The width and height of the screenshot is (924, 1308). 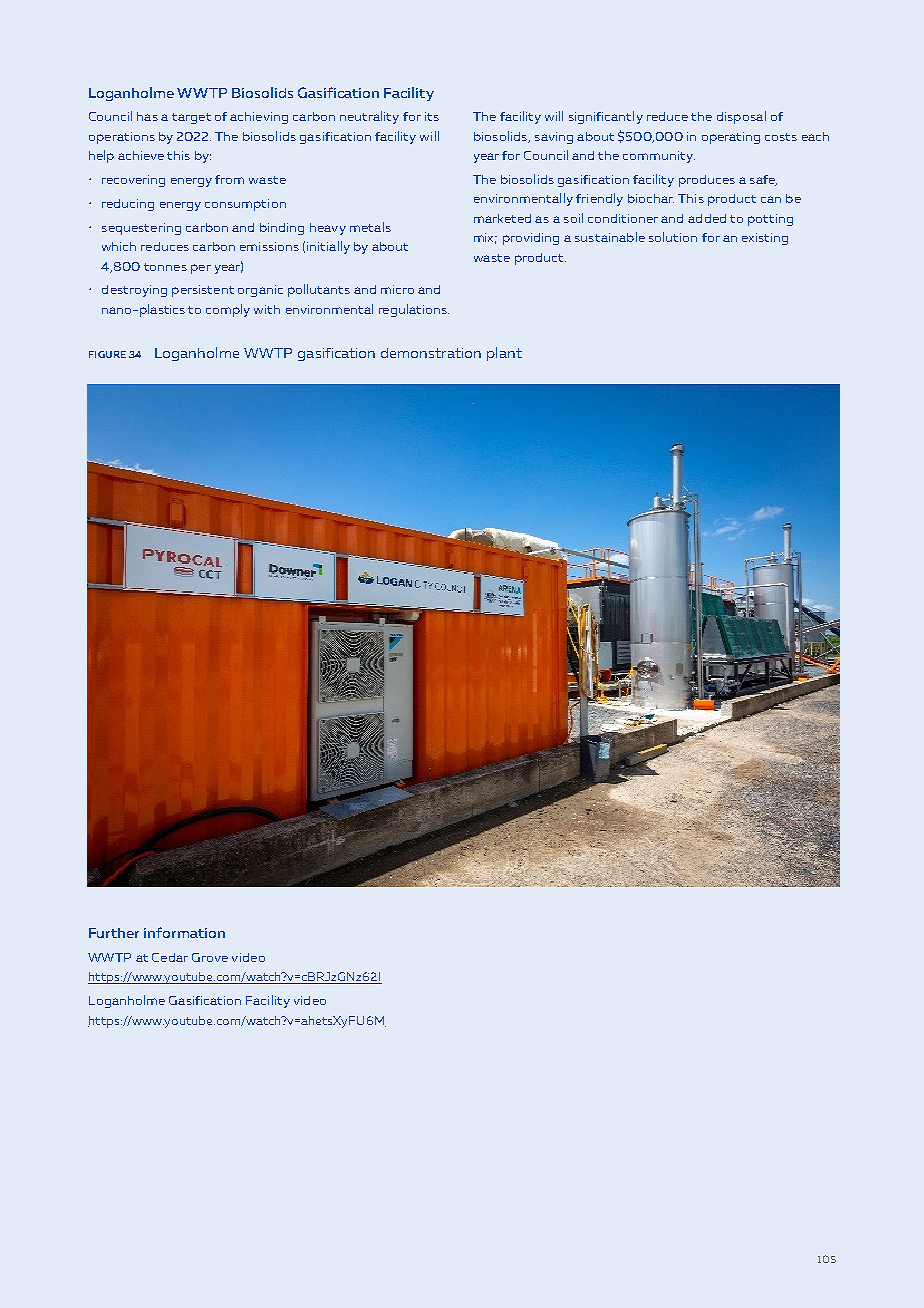 I want to click on Grove, so click(x=210, y=957).
